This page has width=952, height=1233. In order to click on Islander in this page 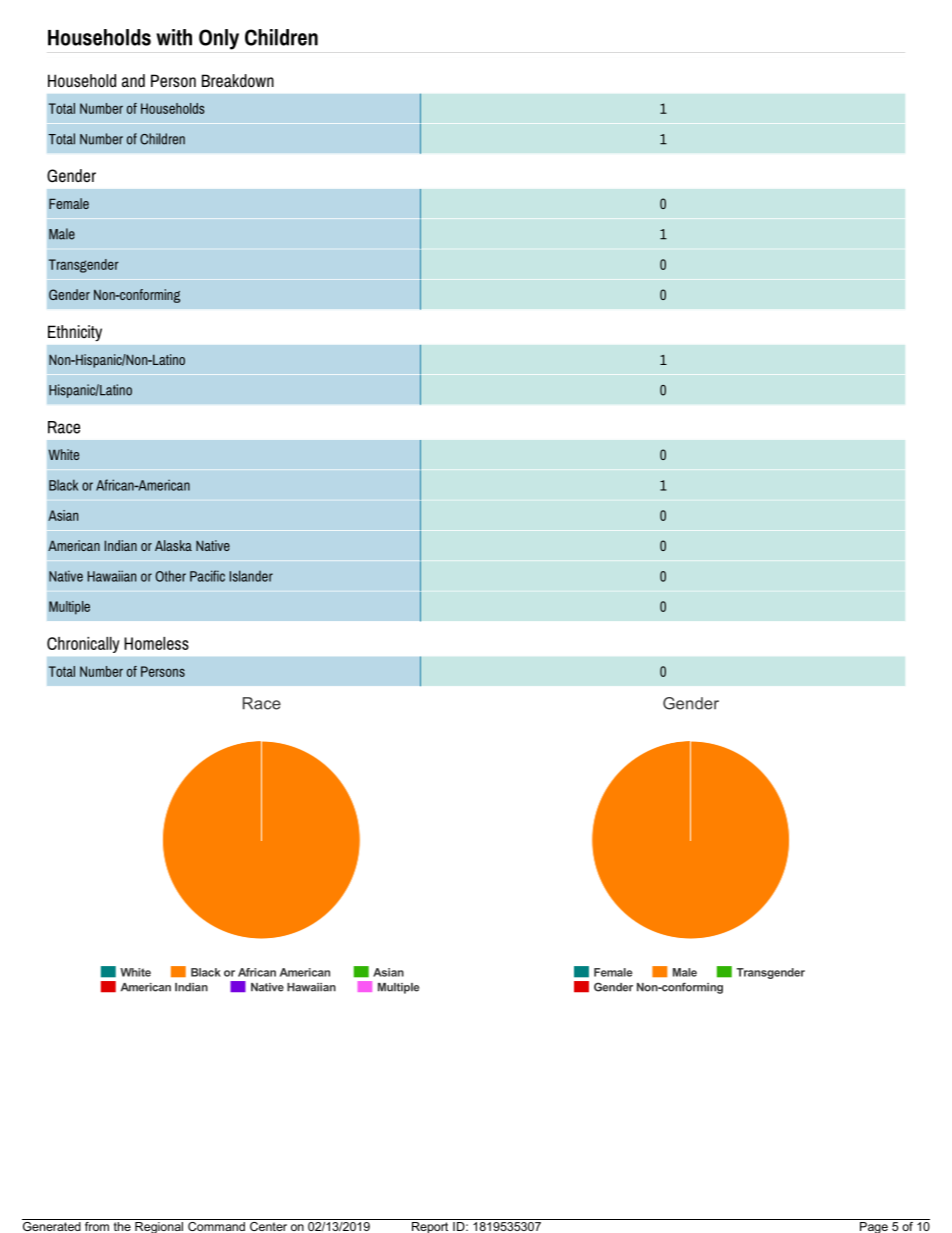, I will do `click(251, 576)`.
